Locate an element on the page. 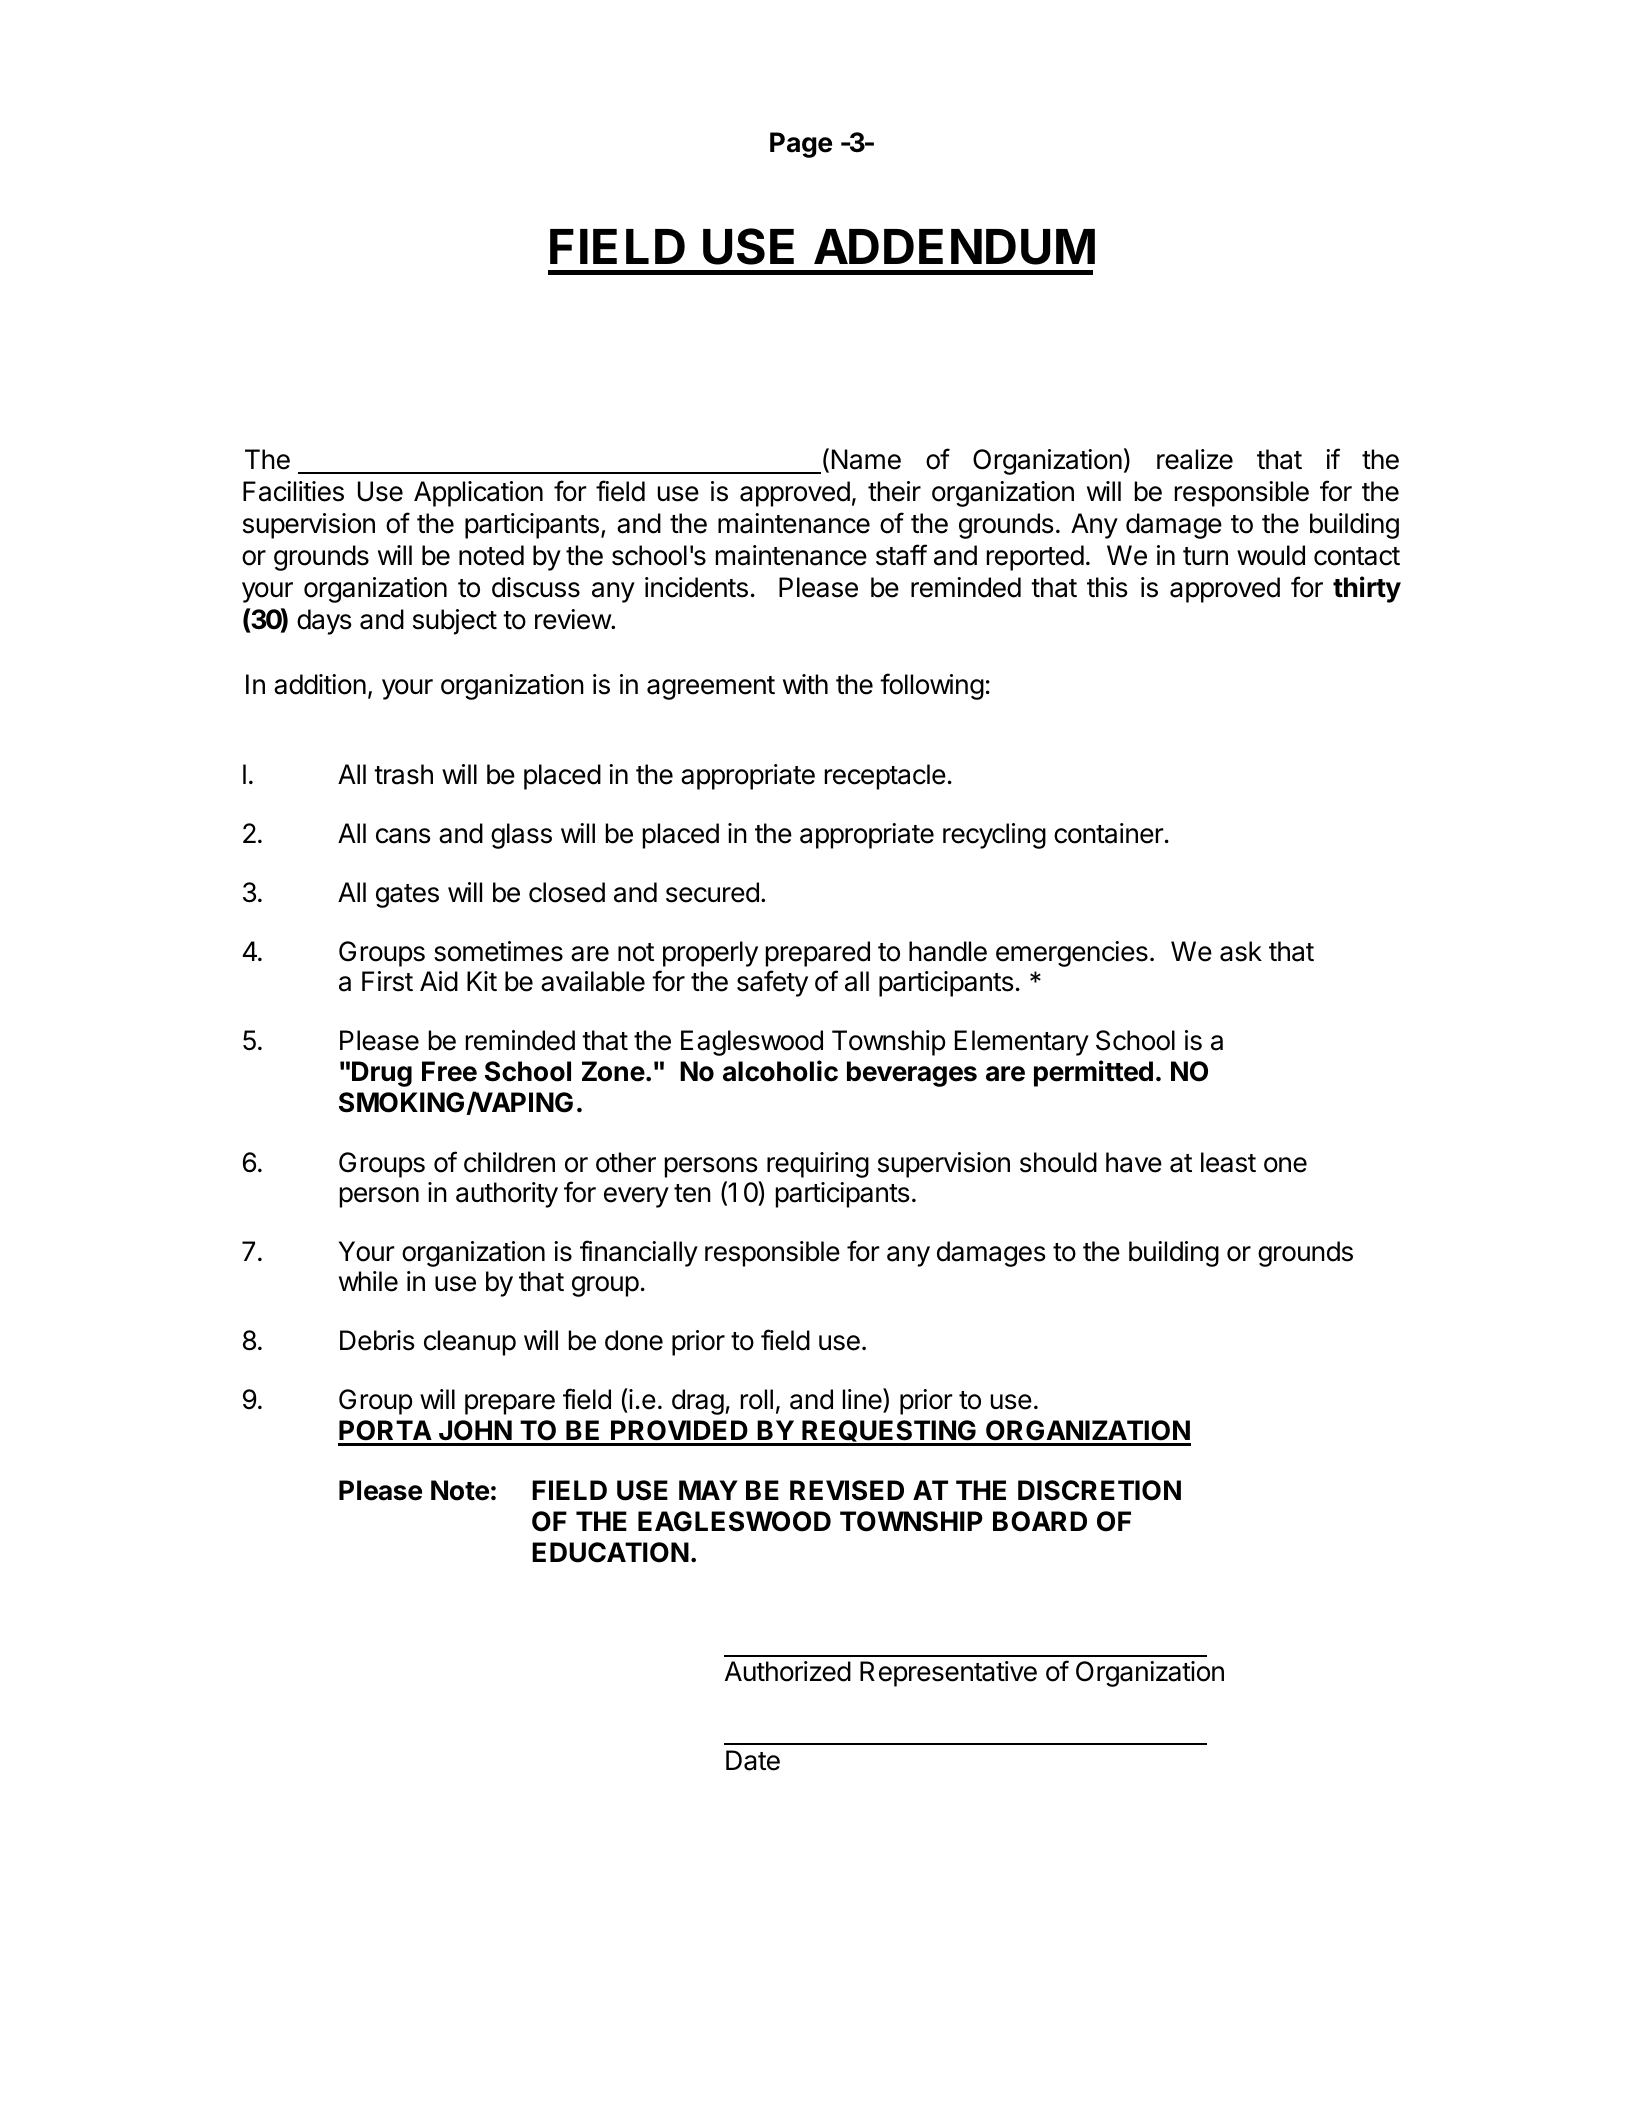 Image resolution: width=1641 pixels, height=2123 pixels. Aid is located at coordinates (439, 981).
